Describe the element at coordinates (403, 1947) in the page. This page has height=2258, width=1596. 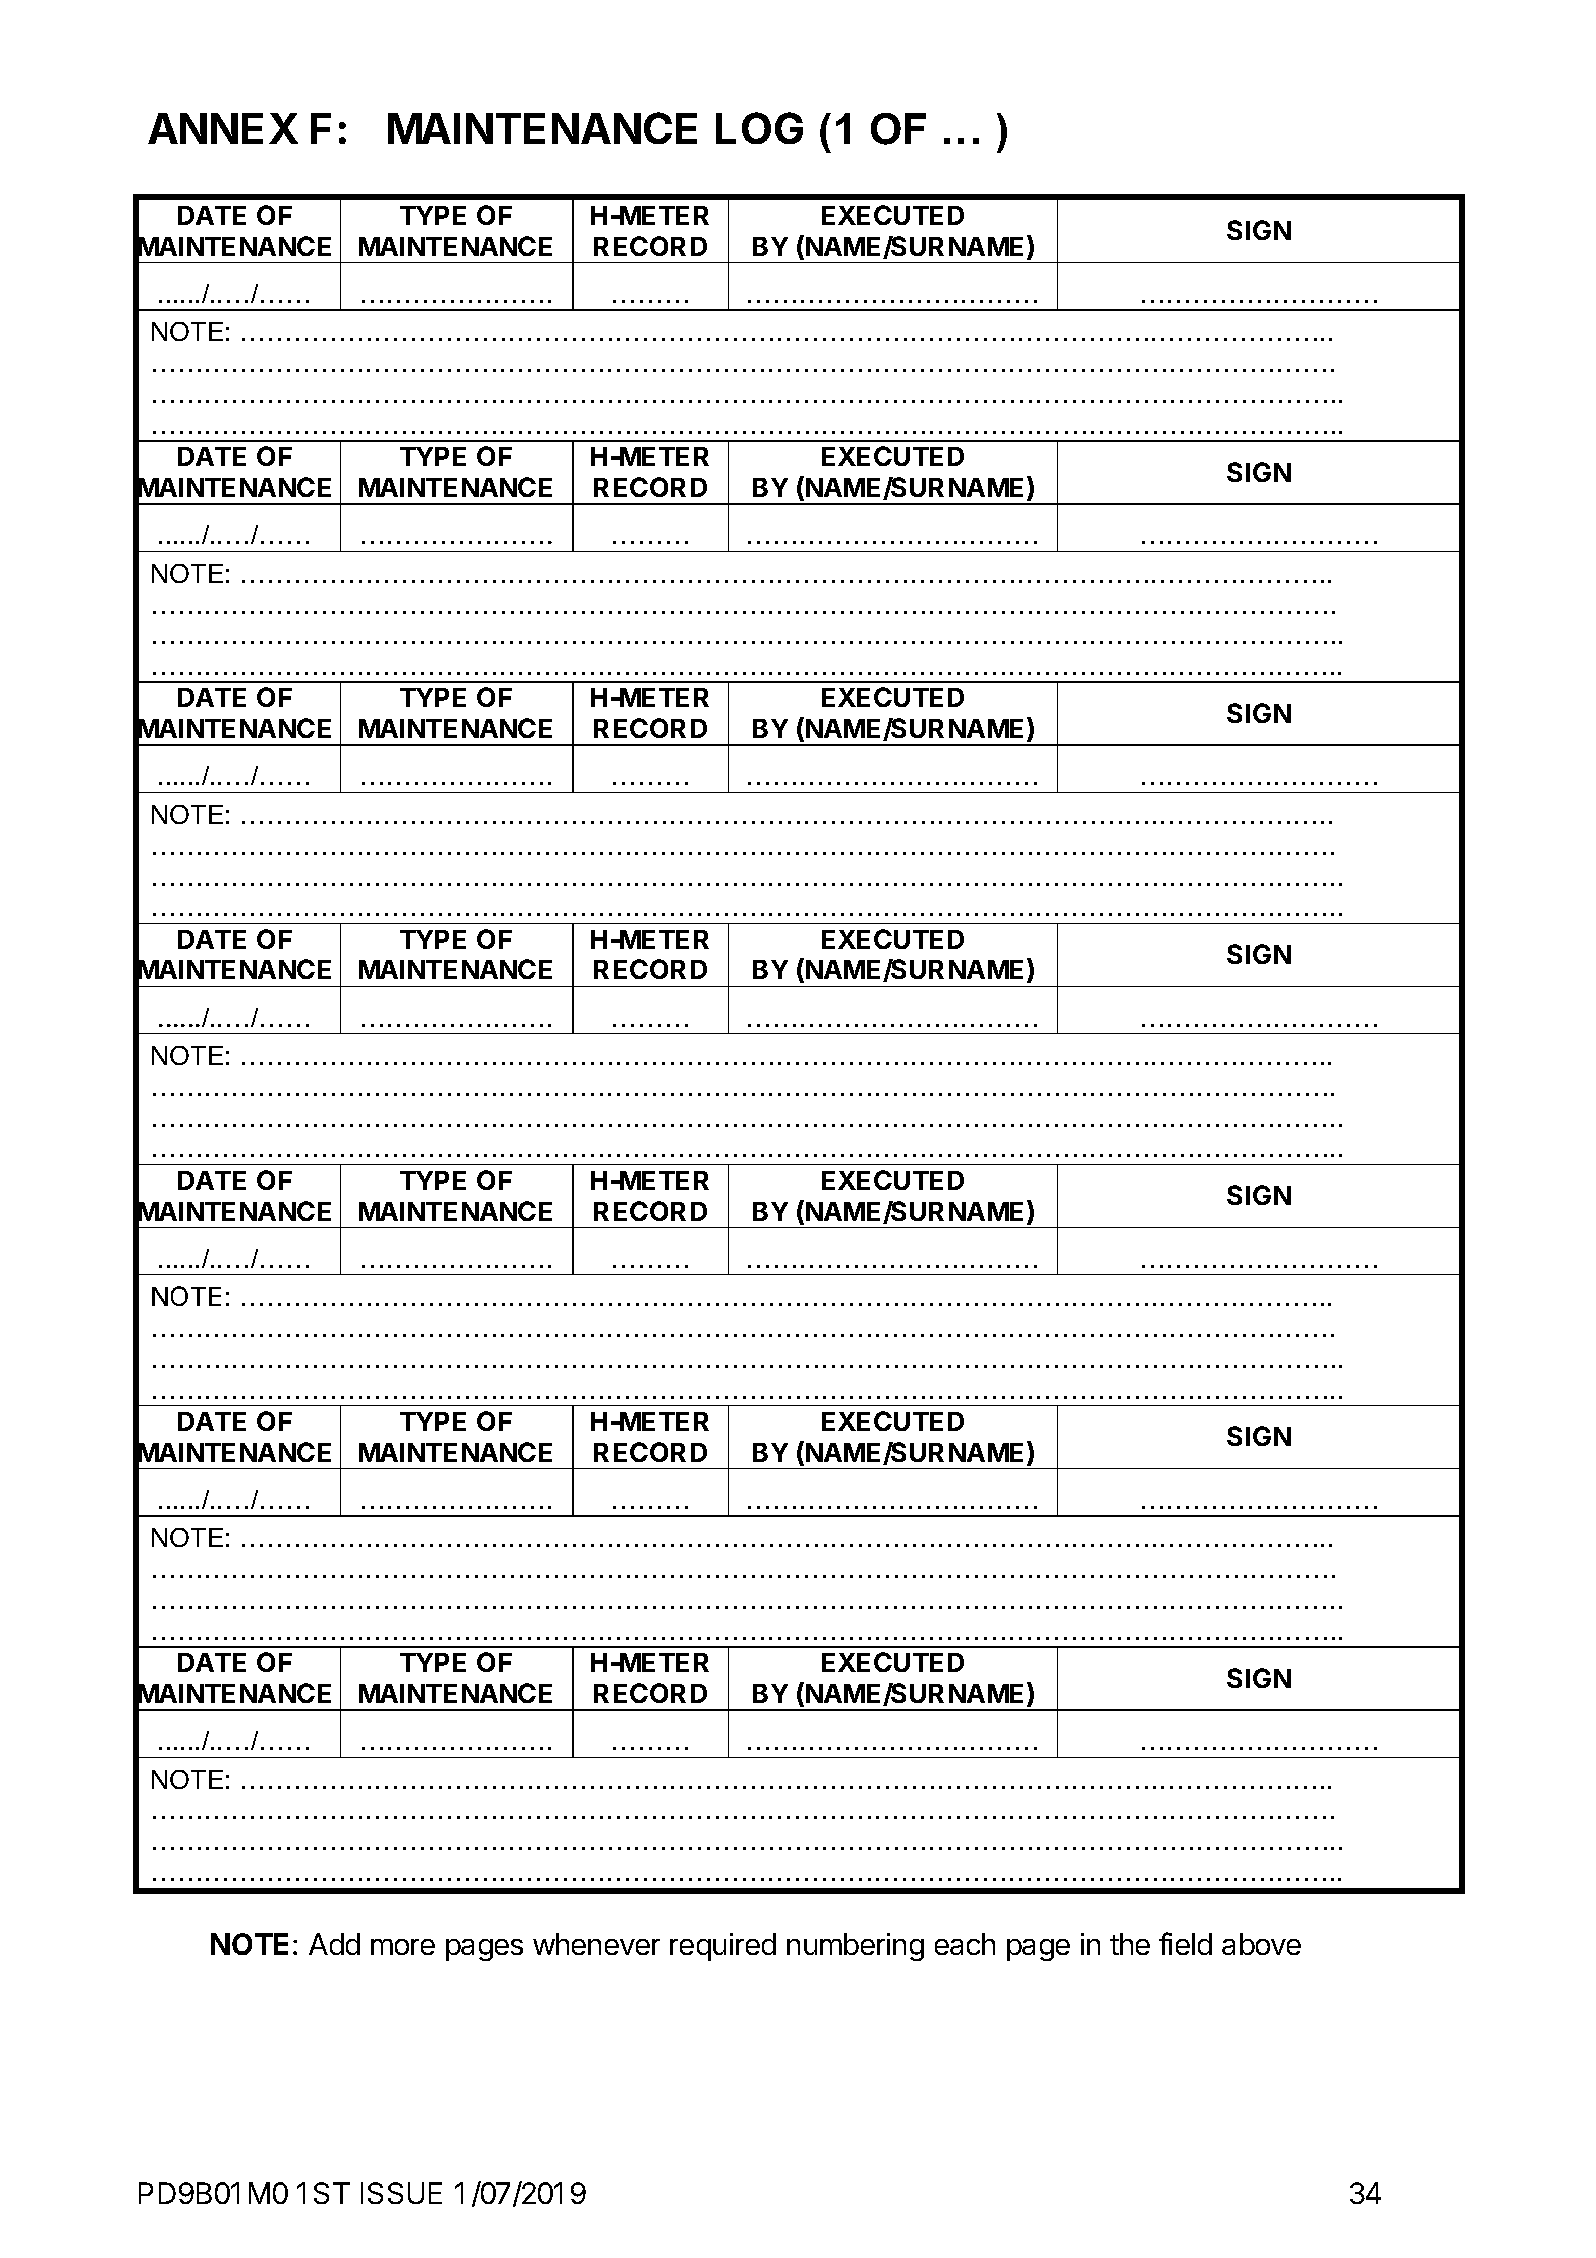
I see `more` at that location.
